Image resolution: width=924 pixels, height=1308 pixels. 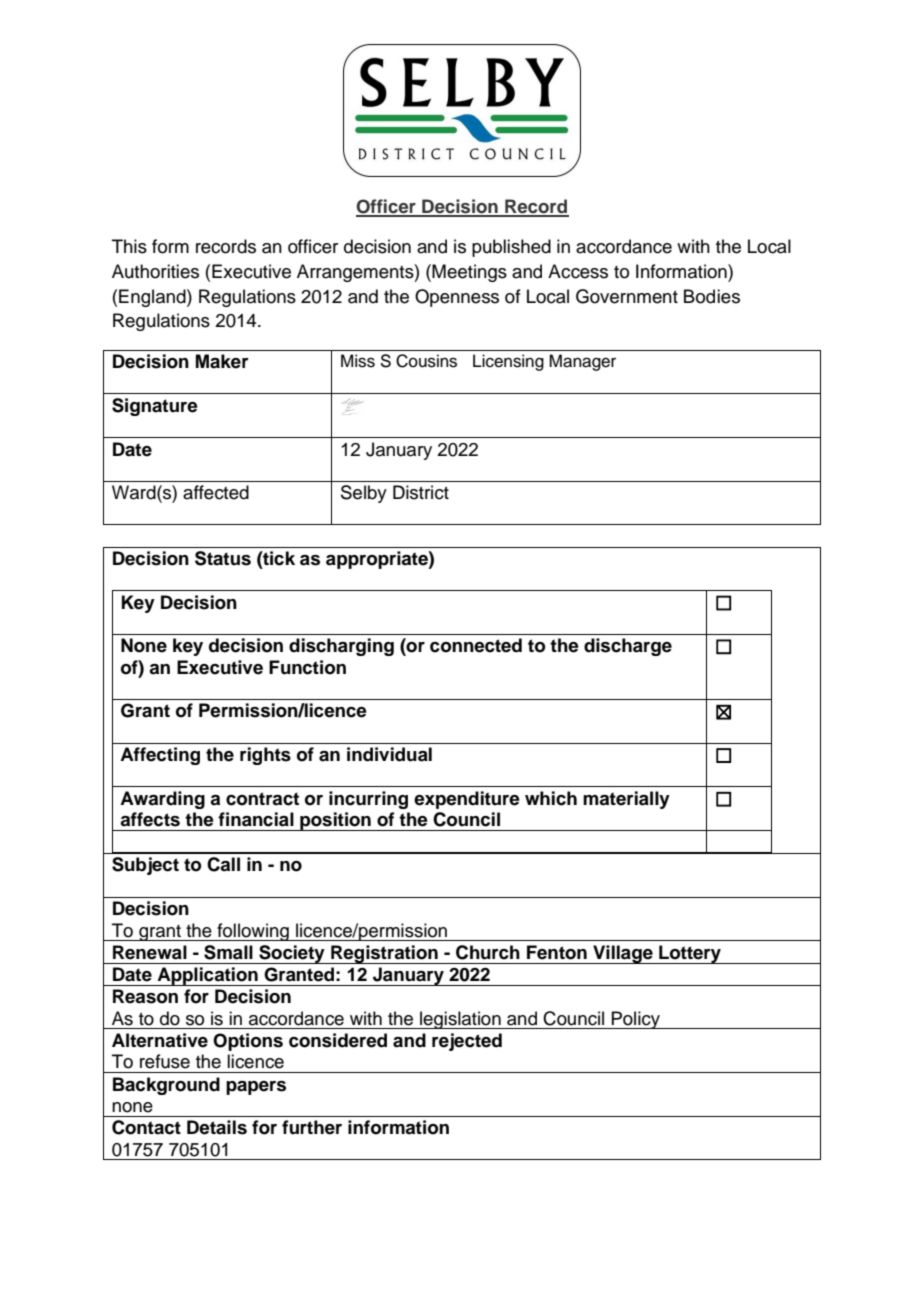 I want to click on Manager, so click(x=582, y=362).
